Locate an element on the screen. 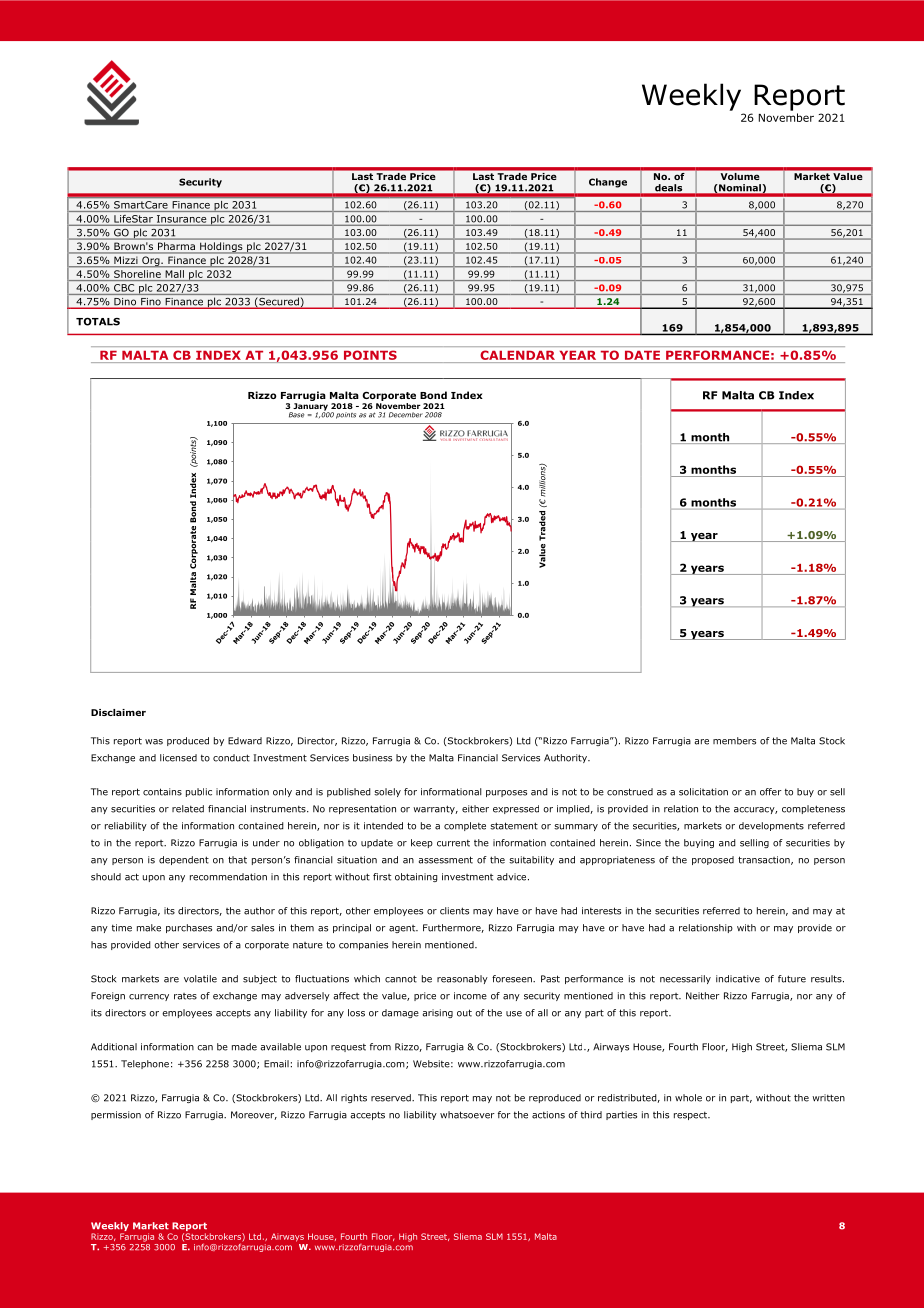  Disclaimer is located at coordinates (118, 712).
